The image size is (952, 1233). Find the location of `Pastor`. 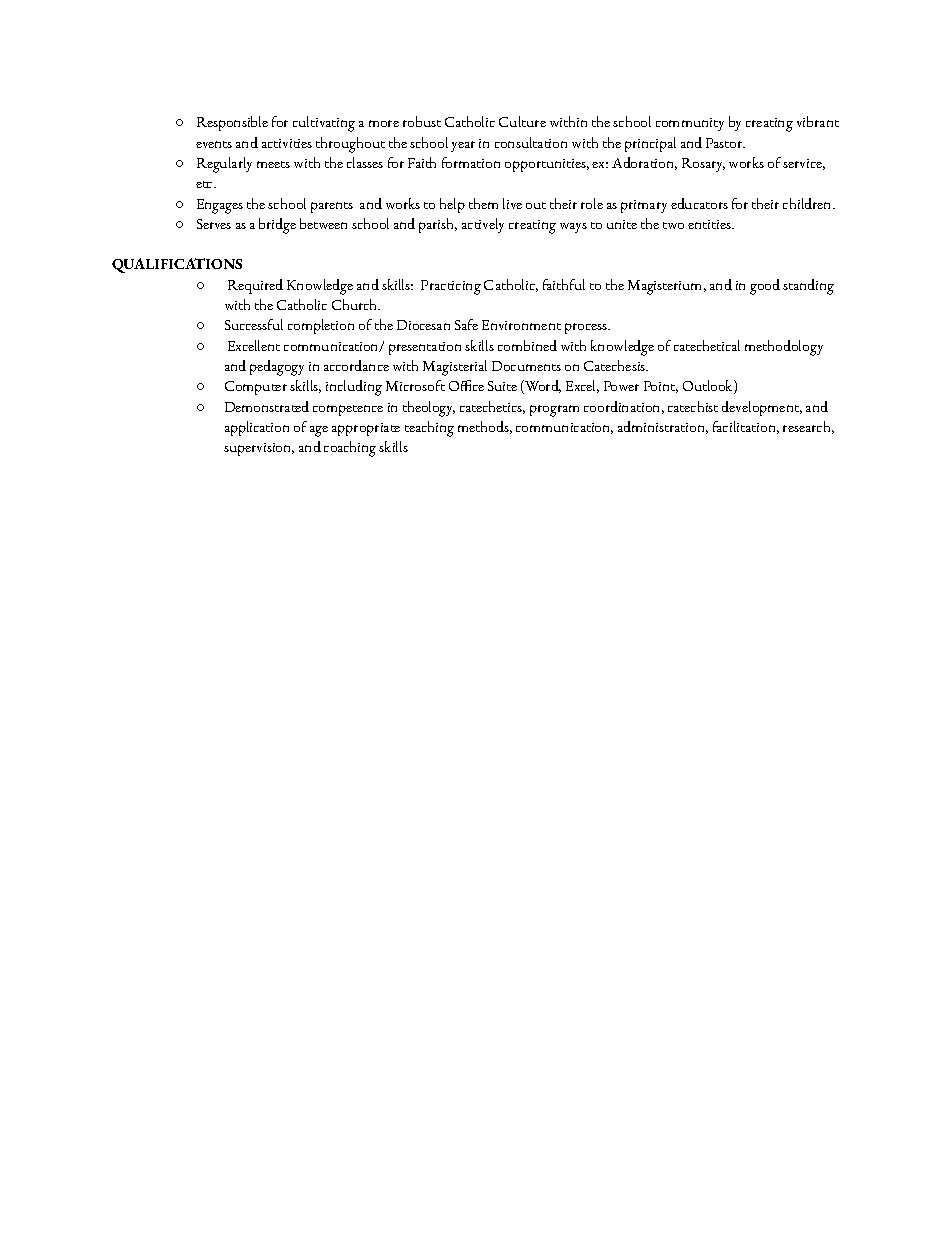

Pastor is located at coordinates (725, 143).
